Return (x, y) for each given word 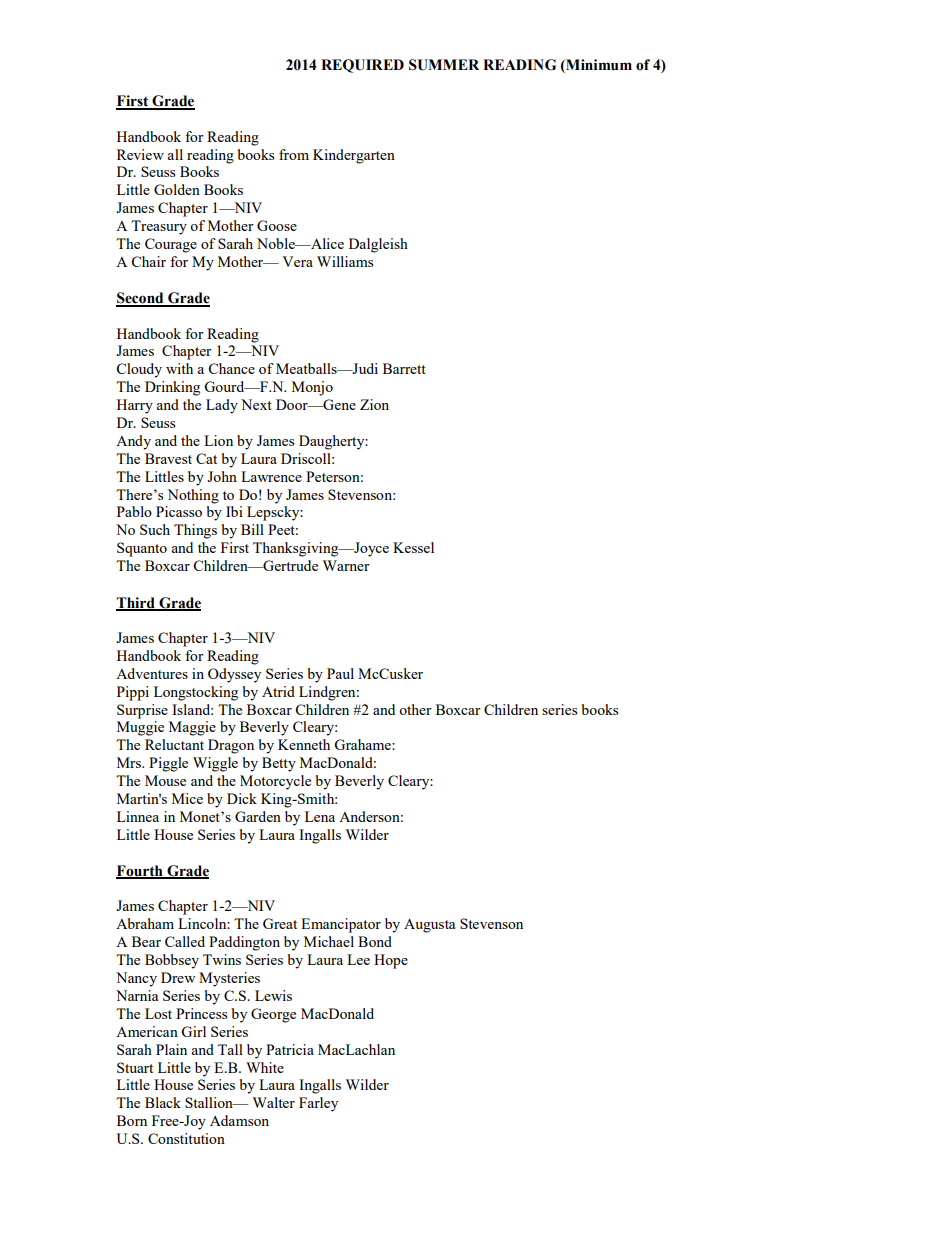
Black (163, 1102)
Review (140, 154)
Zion (374, 404)
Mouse (165, 780)
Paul (340, 673)
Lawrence (271, 476)
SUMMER (444, 65)
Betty (279, 764)
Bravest (168, 458)
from (294, 154)
